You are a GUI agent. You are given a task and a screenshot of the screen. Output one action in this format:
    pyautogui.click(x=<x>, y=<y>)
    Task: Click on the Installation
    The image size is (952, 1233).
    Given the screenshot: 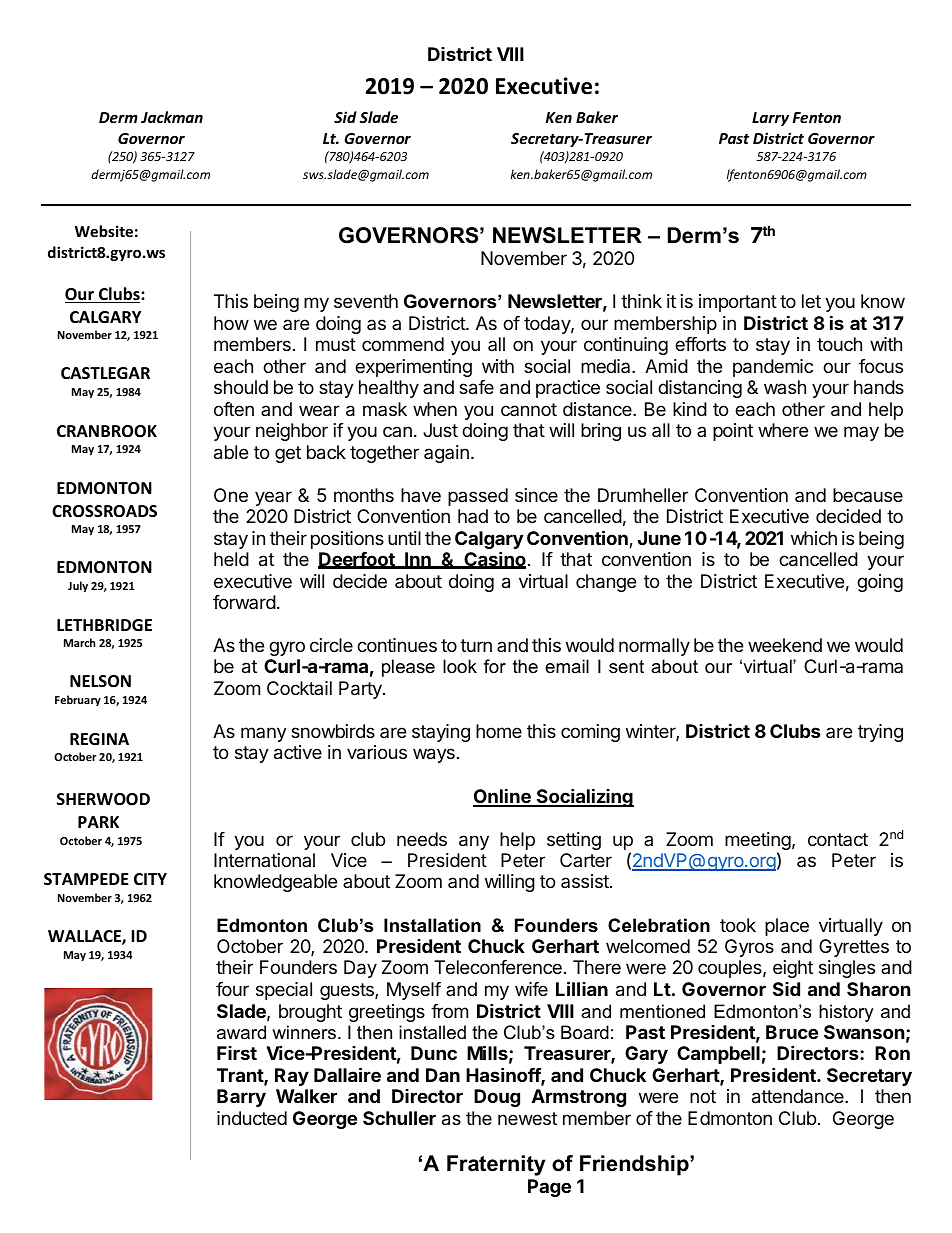 What is the action you would take?
    pyautogui.click(x=432, y=925)
